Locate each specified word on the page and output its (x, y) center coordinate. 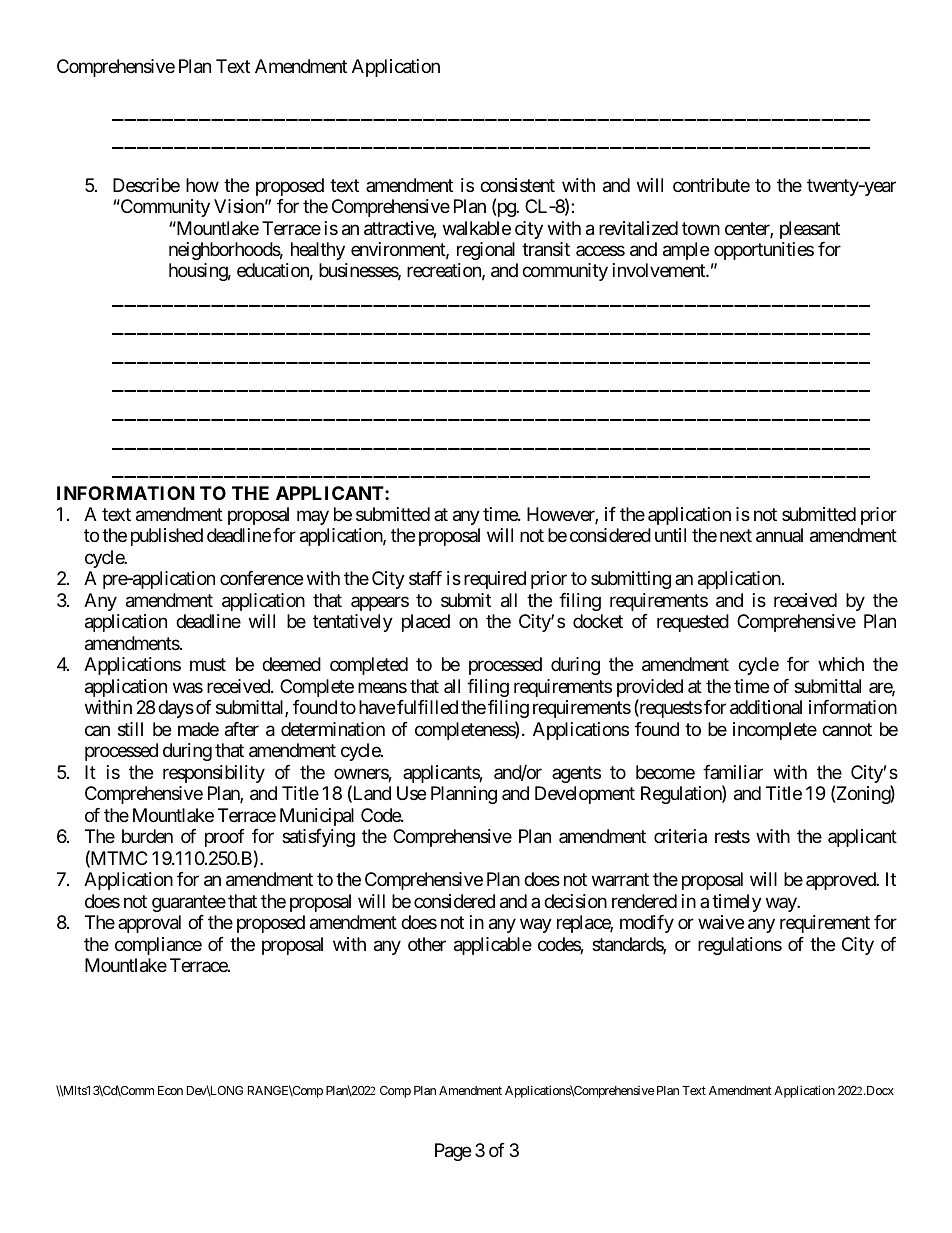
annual (779, 535)
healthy (318, 251)
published (167, 537)
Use (411, 793)
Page (453, 1152)
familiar (733, 772)
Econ (170, 1090)
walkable (477, 228)
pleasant (810, 230)
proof (225, 838)
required (495, 580)
